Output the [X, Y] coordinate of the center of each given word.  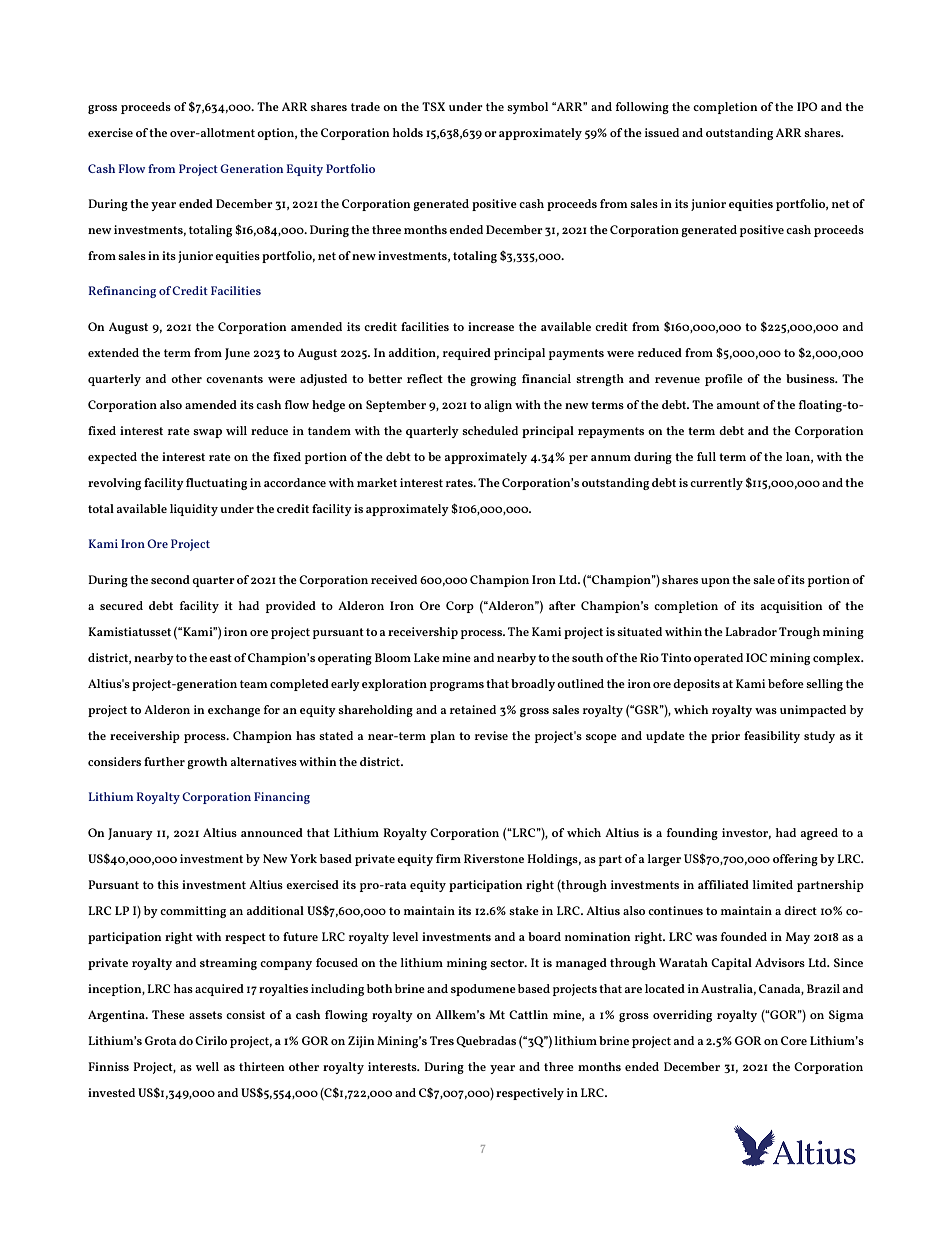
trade [365, 106]
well [207, 1066]
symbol [527, 108]
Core [794, 1040]
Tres [442, 1040]
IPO [807, 106]
